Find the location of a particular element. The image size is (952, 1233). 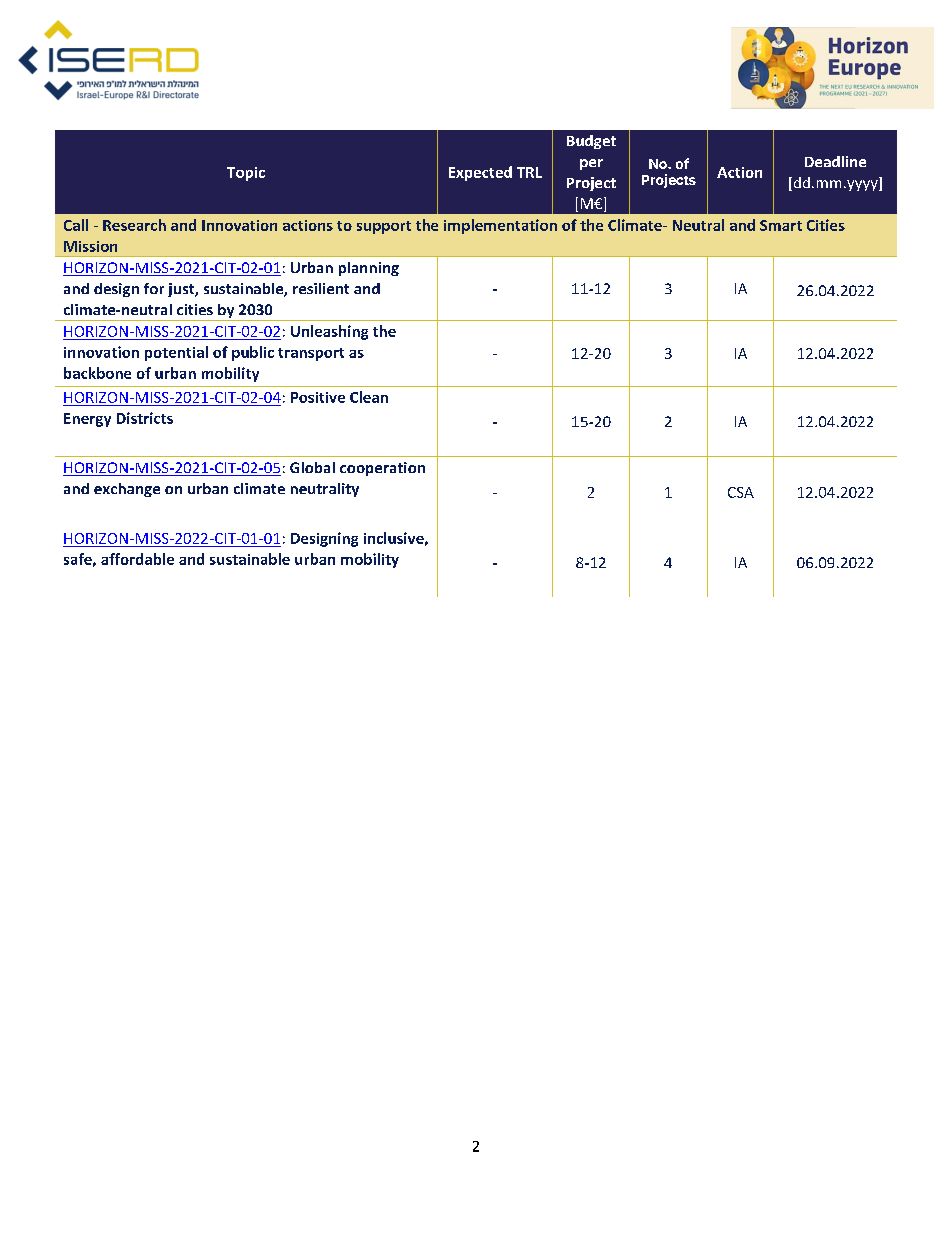

affordable is located at coordinates (137, 559).
